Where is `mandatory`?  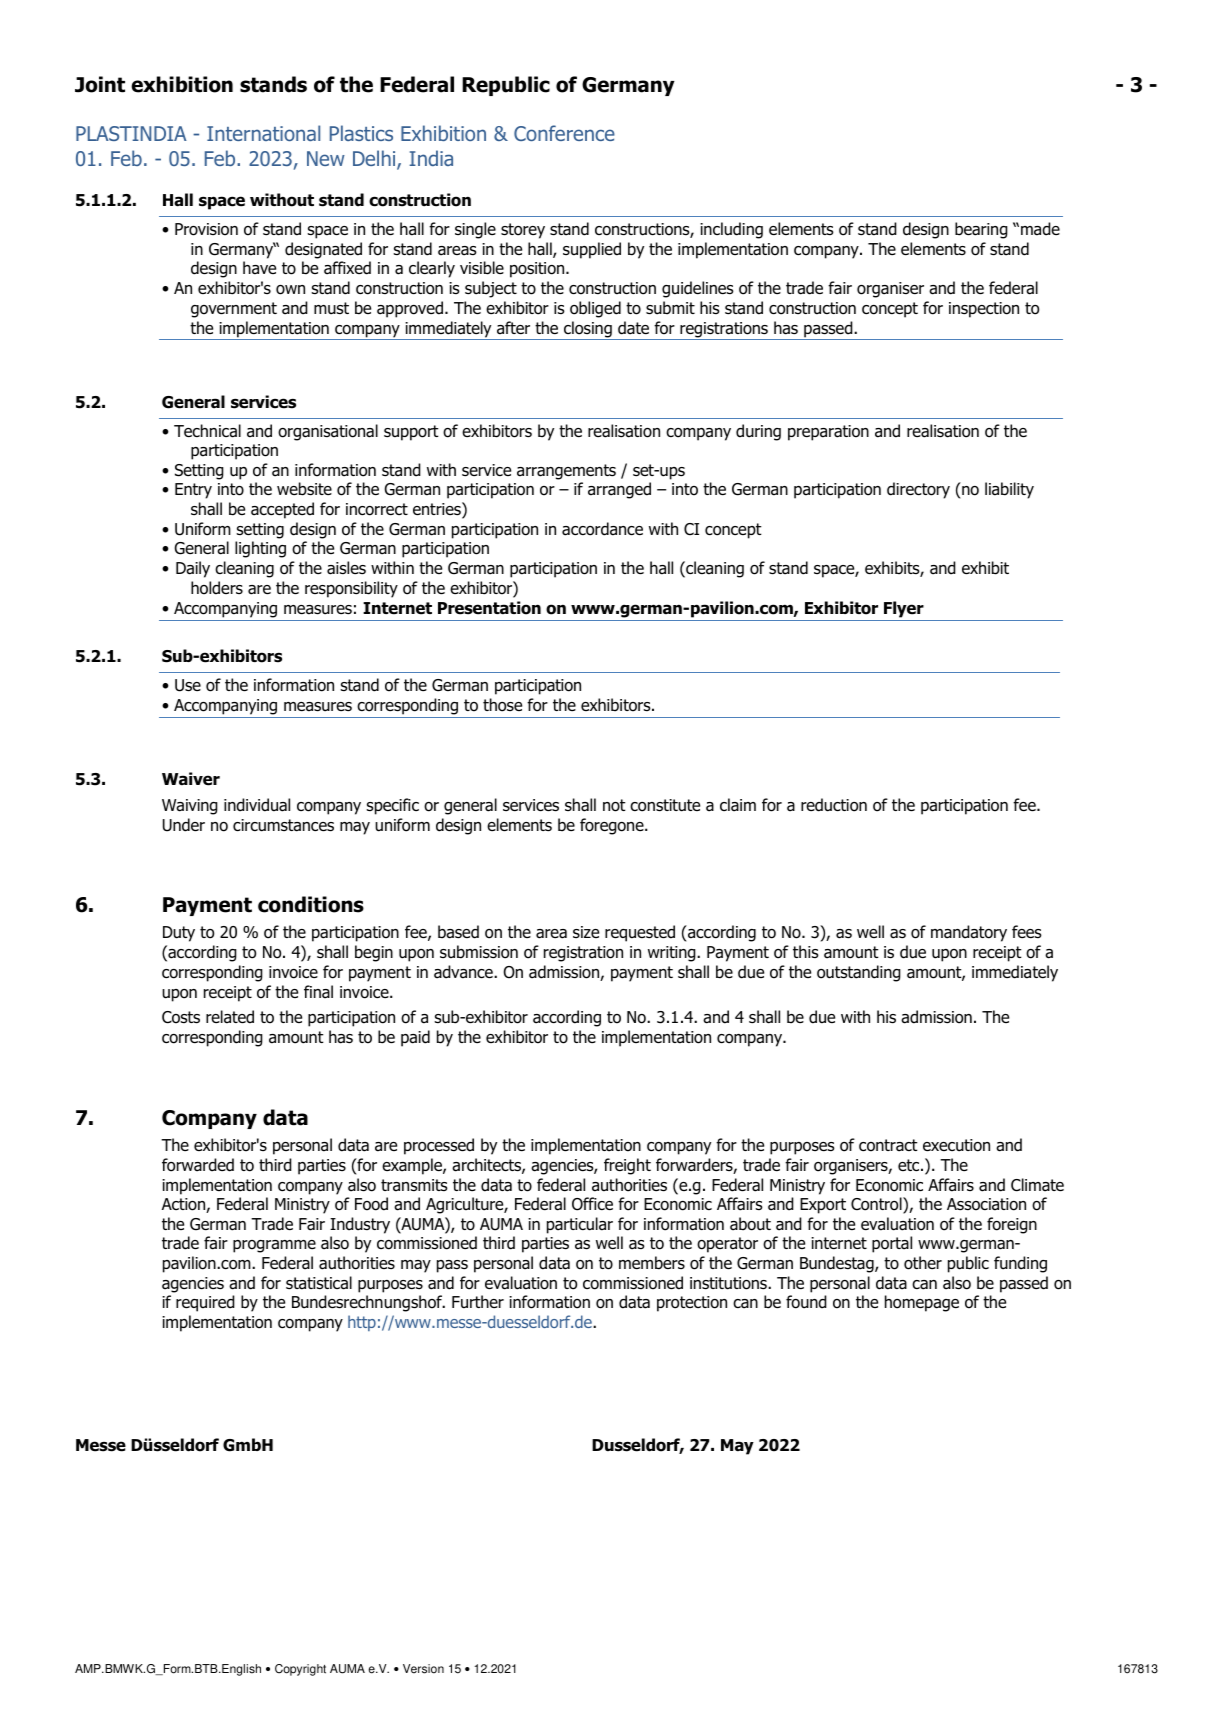 mandatory is located at coordinates (969, 933).
